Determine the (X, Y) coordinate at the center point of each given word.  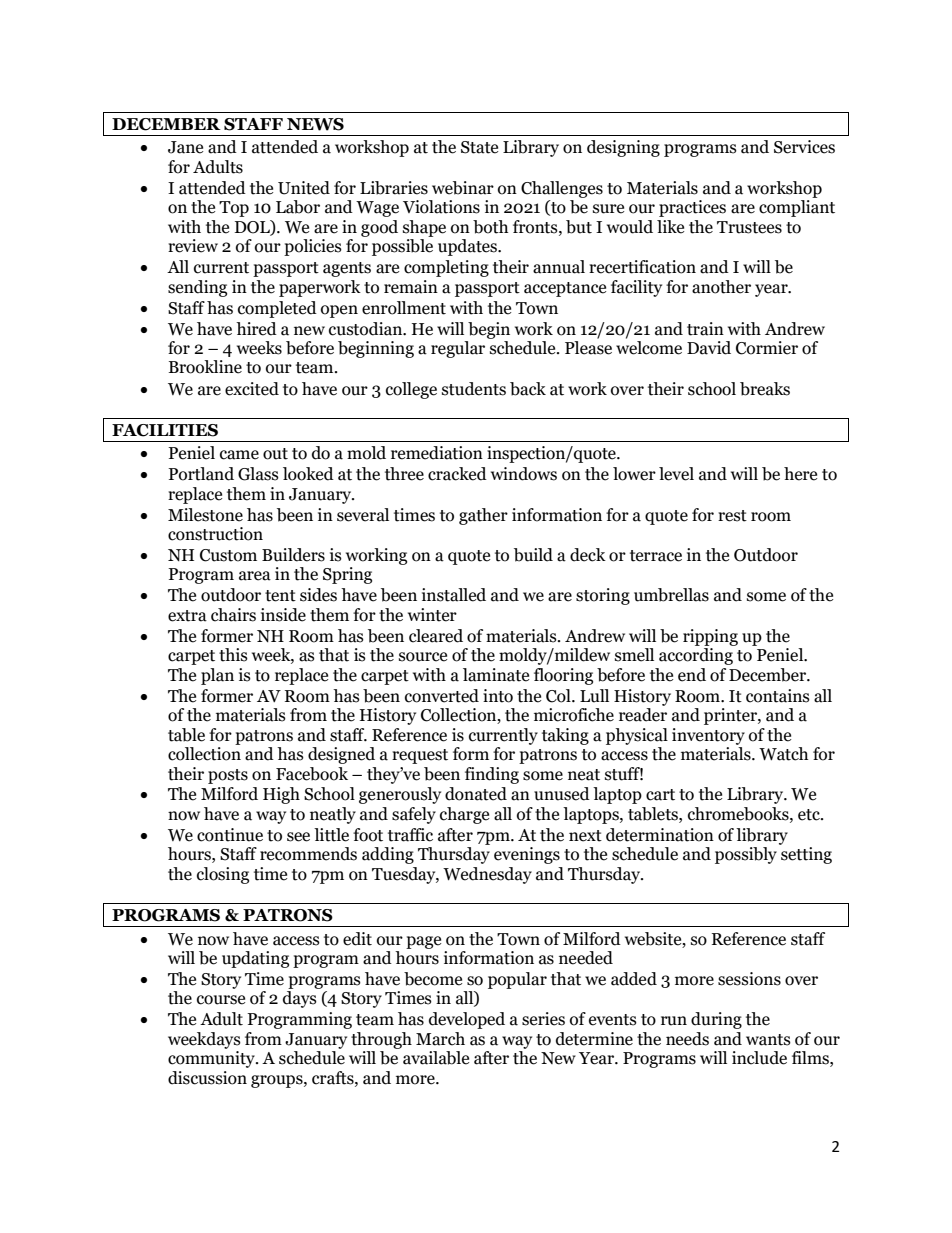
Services (804, 147)
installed (454, 595)
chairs (233, 615)
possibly (746, 855)
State (479, 147)
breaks (765, 389)
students (474, 389)
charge (464, 815)
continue (230, 835)
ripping (710, 637)
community (212, 1059)
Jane (185, 147)
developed (467, 1020)
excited (252, 389)
